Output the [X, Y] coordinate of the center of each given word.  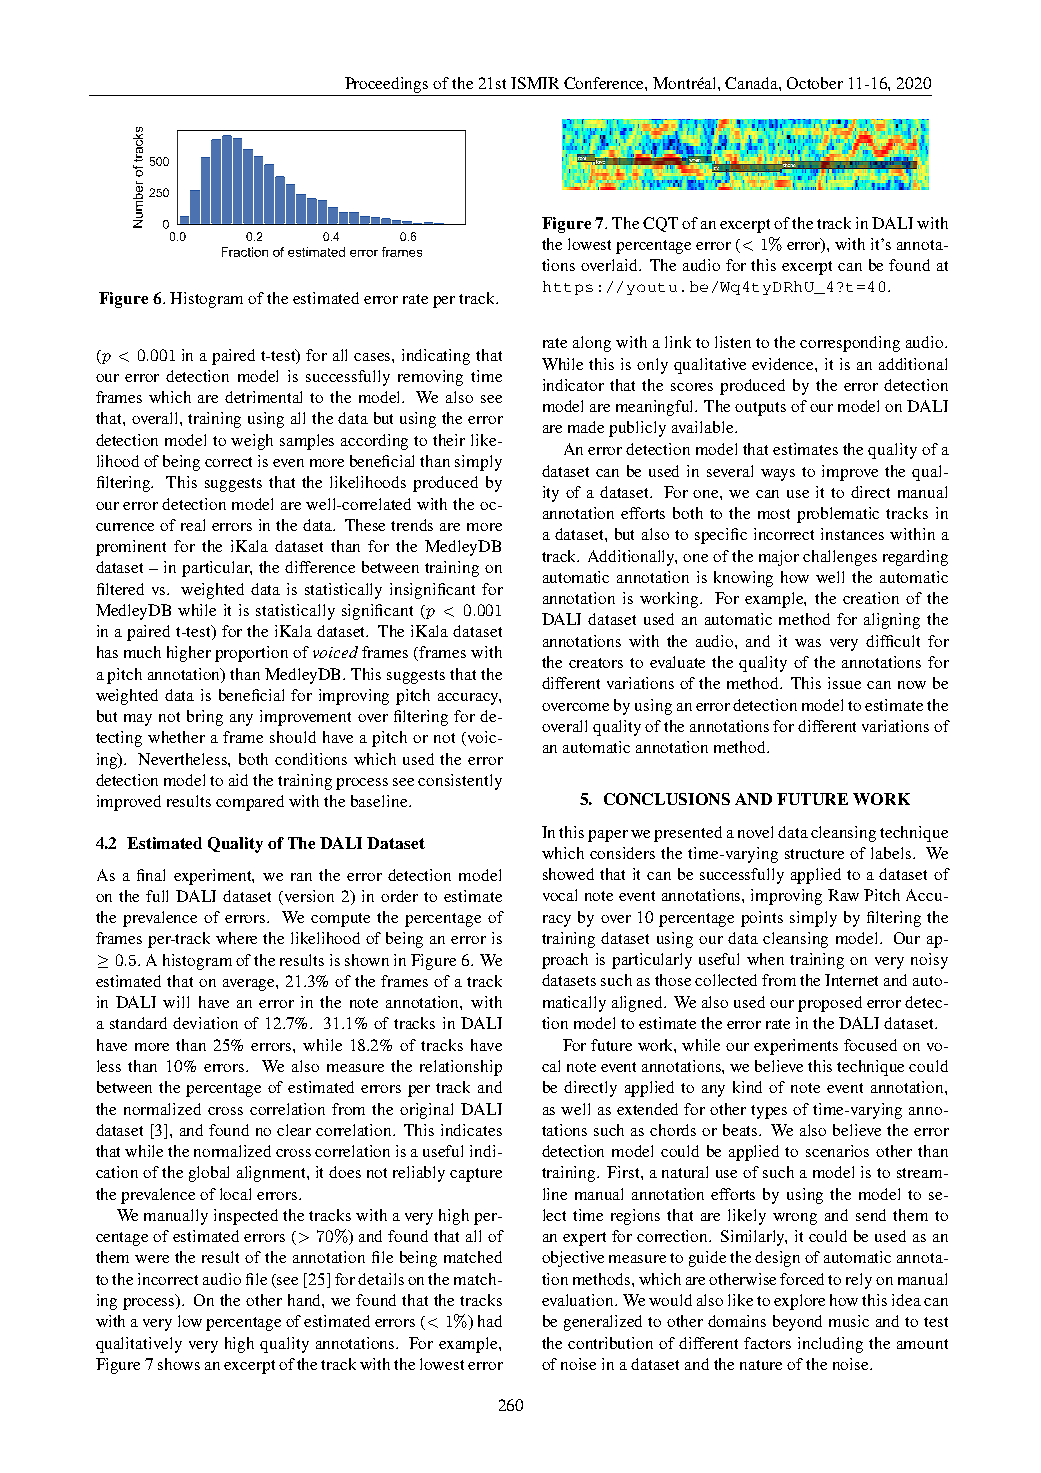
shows [179, 1364]
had [490, 1321]
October [815, 83]
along [592, 344]
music [849, 1321]
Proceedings [386, 85]
